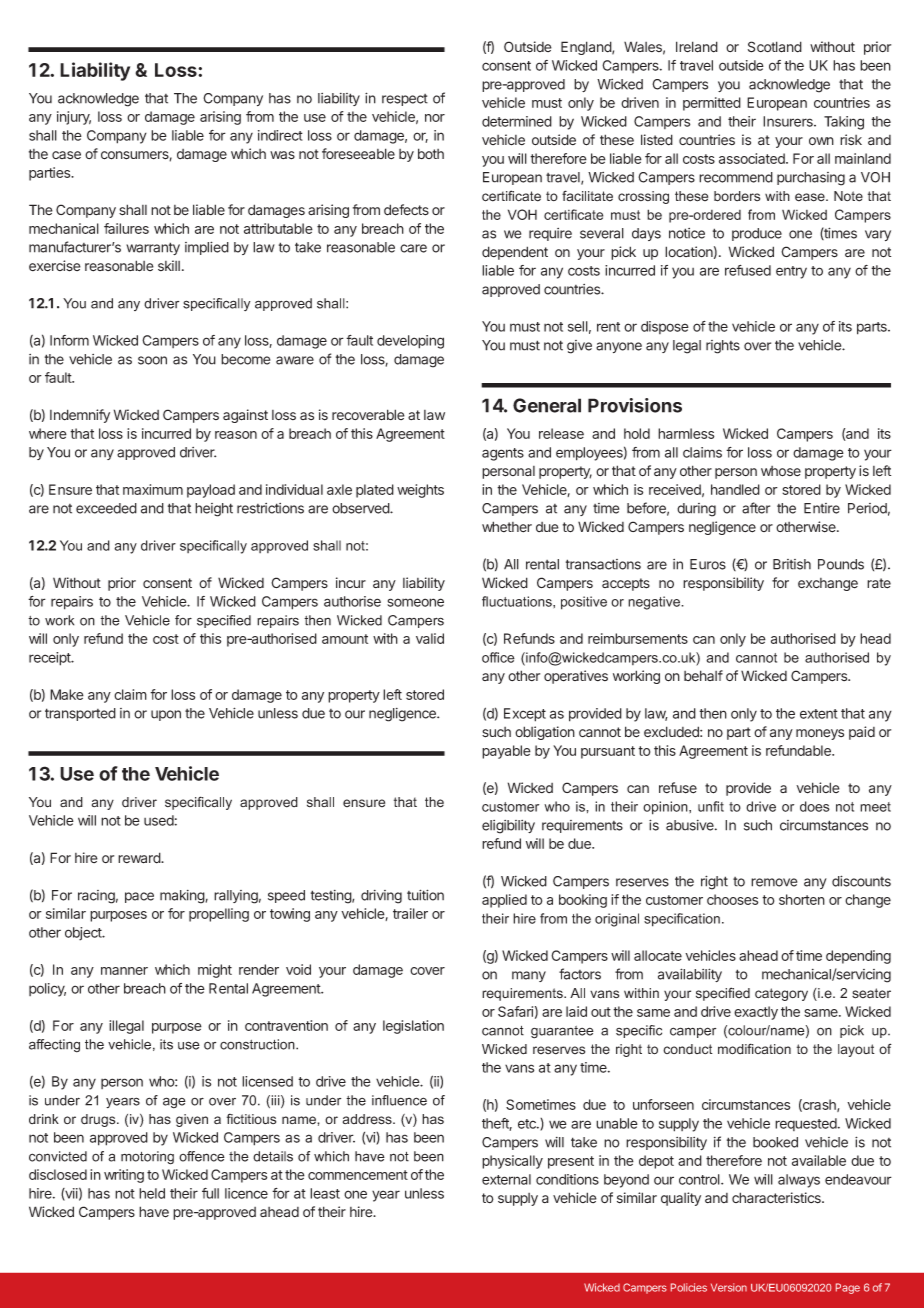 This image has width=924, height=1308. Describe the element at coordinates (420, 491) in the image. I see `weights` at that location.
